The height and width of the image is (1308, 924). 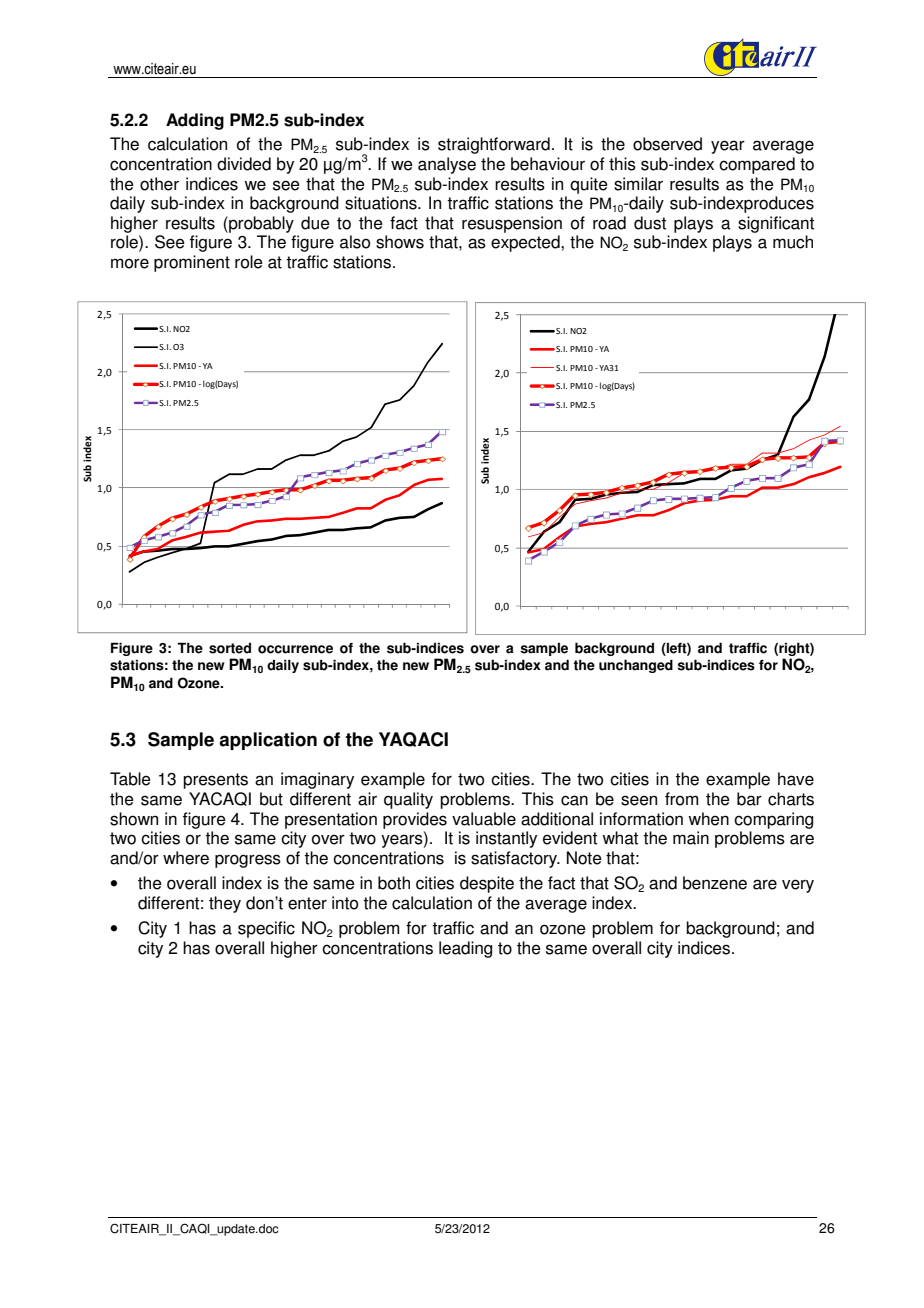 What do you see at coordinates (192, 263) in the image?
I see `prominent` at bounding box center [192, 263].
